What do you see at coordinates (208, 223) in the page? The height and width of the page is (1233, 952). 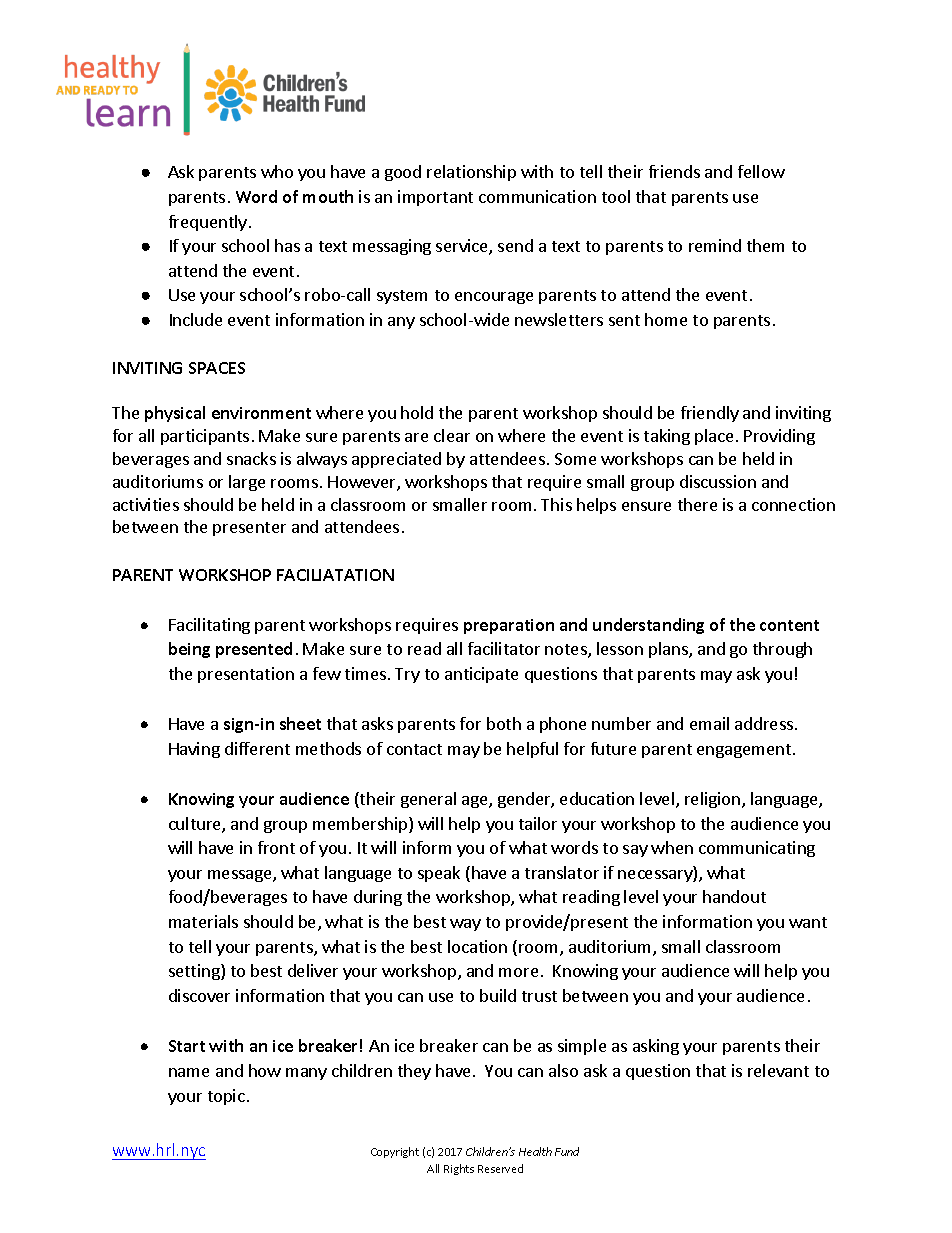 I see `frequently` at bounding box center [208, 223].
